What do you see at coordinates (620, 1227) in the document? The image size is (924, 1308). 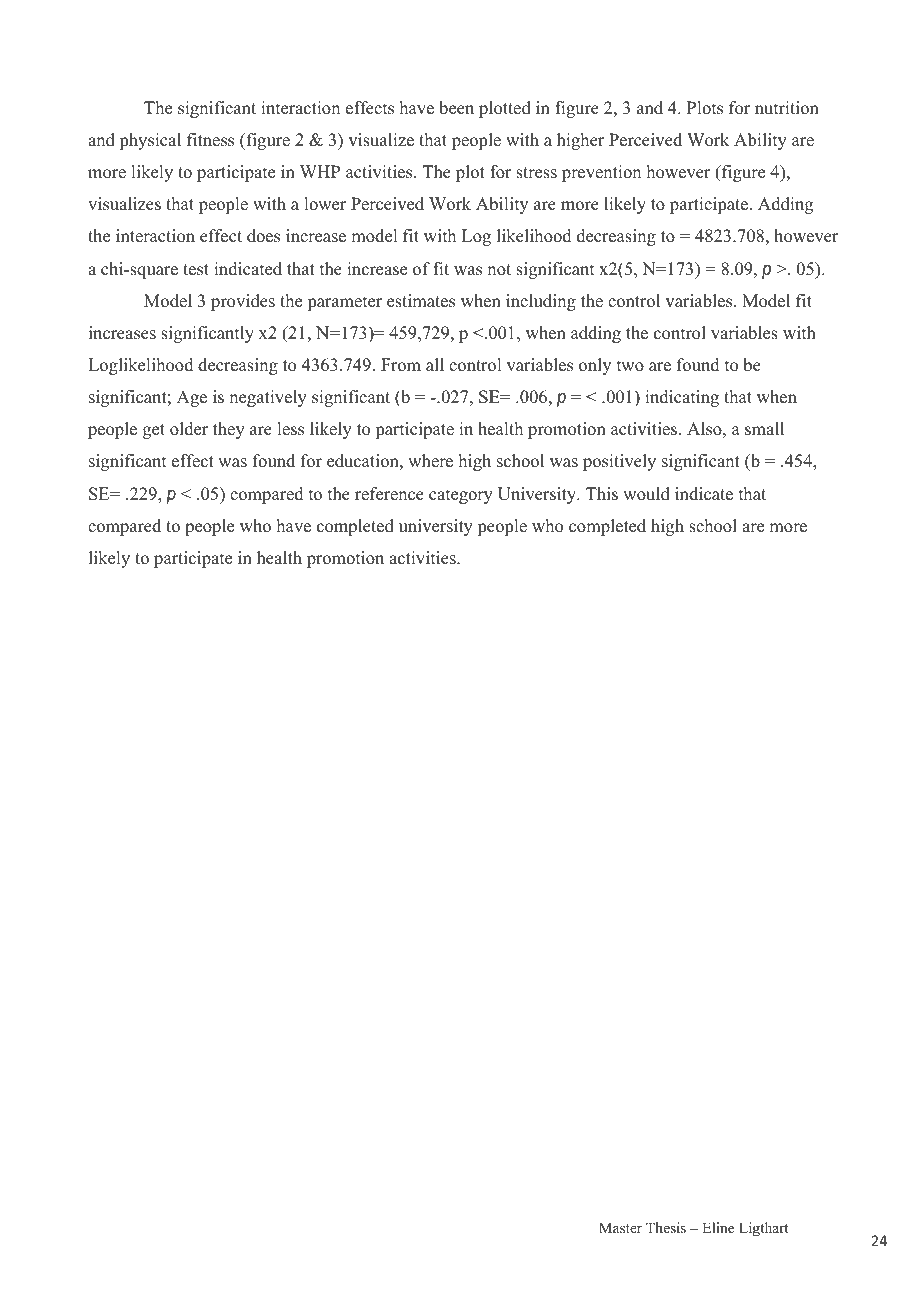 I see `Master` at bounding box center [620, 1227].
